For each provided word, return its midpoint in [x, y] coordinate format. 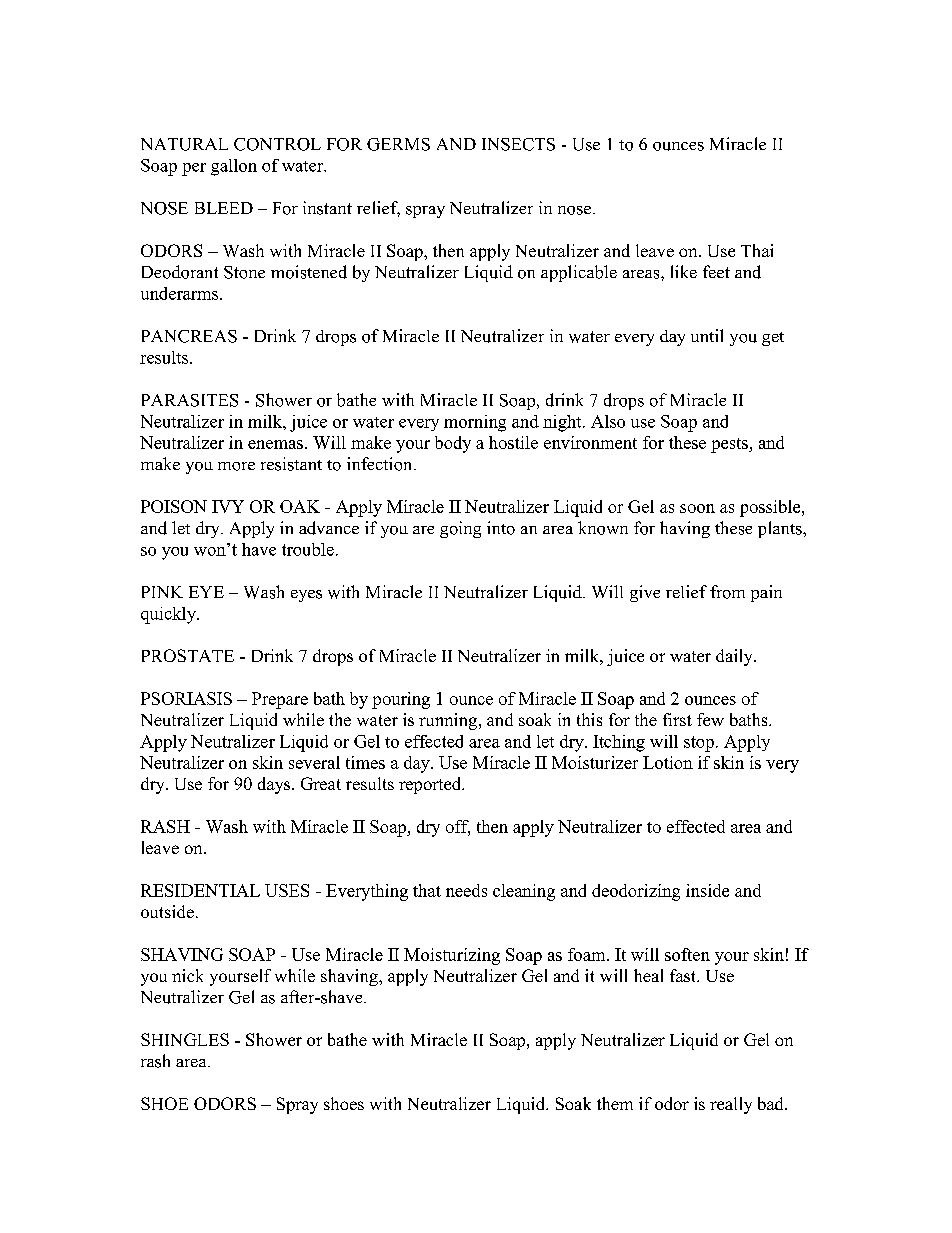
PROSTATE [188, 655]
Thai [757, 250]
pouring [401, 700]
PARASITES [190, 400]
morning [475, 423]
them [615, 1103]
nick [187, 975]
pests [730, 445]
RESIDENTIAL [200, 890]
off [458, 827]
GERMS [398, 144]
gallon [234, 167]
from [727, 592]
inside [707, 890]
